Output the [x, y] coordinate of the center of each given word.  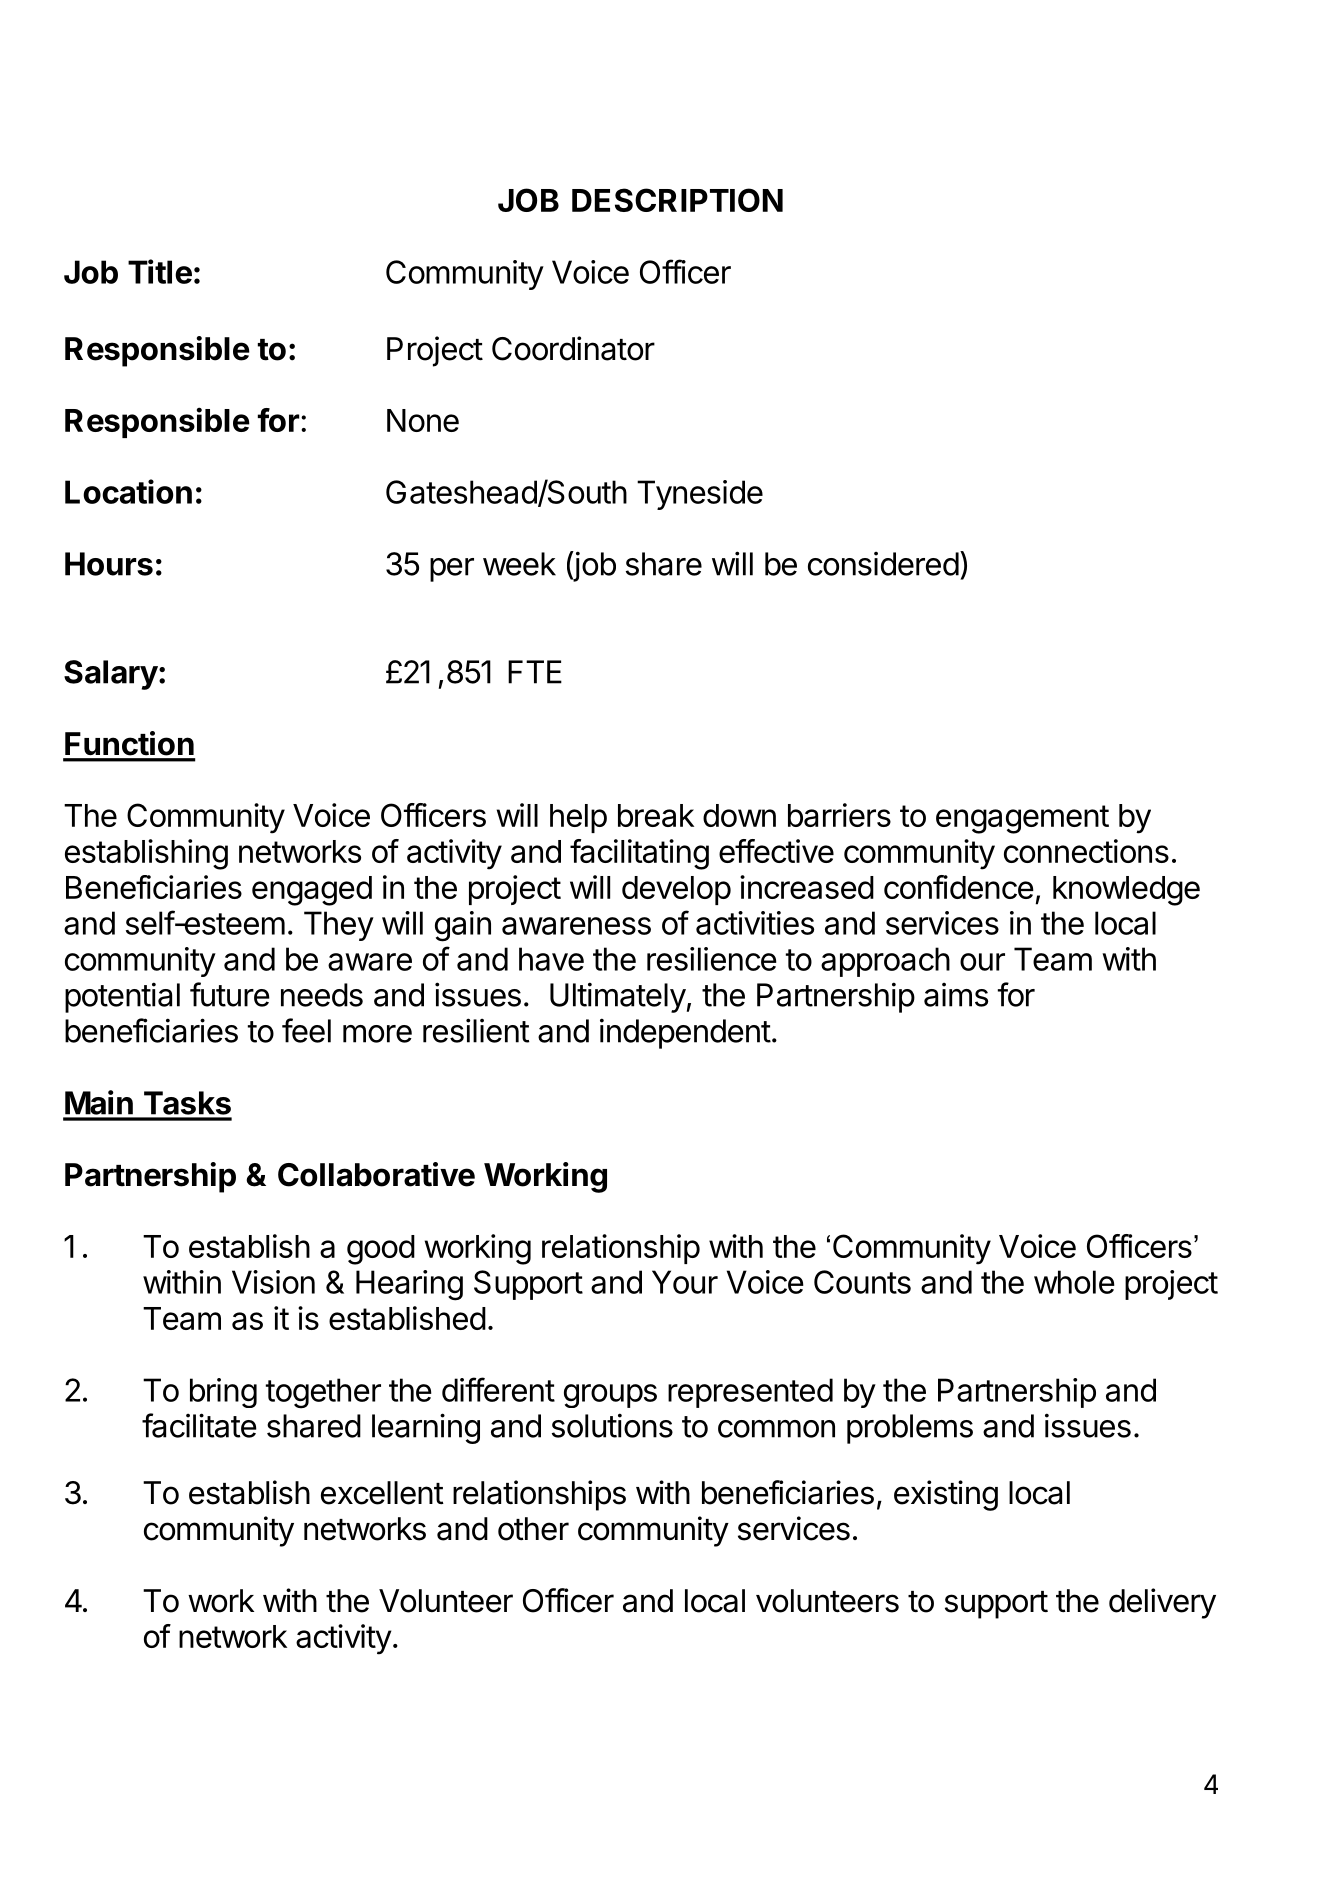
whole [1074, 1282]
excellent [382, 1493]
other [533, 1529]
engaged [312, 891]
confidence [959, 887]
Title [160, 271]
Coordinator [573, 348]
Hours [109, 564]
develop [676, 890]
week [519, 564]
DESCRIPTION [677, 200]
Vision [273, 1282]
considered [883, 564]
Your [685, 1282]
